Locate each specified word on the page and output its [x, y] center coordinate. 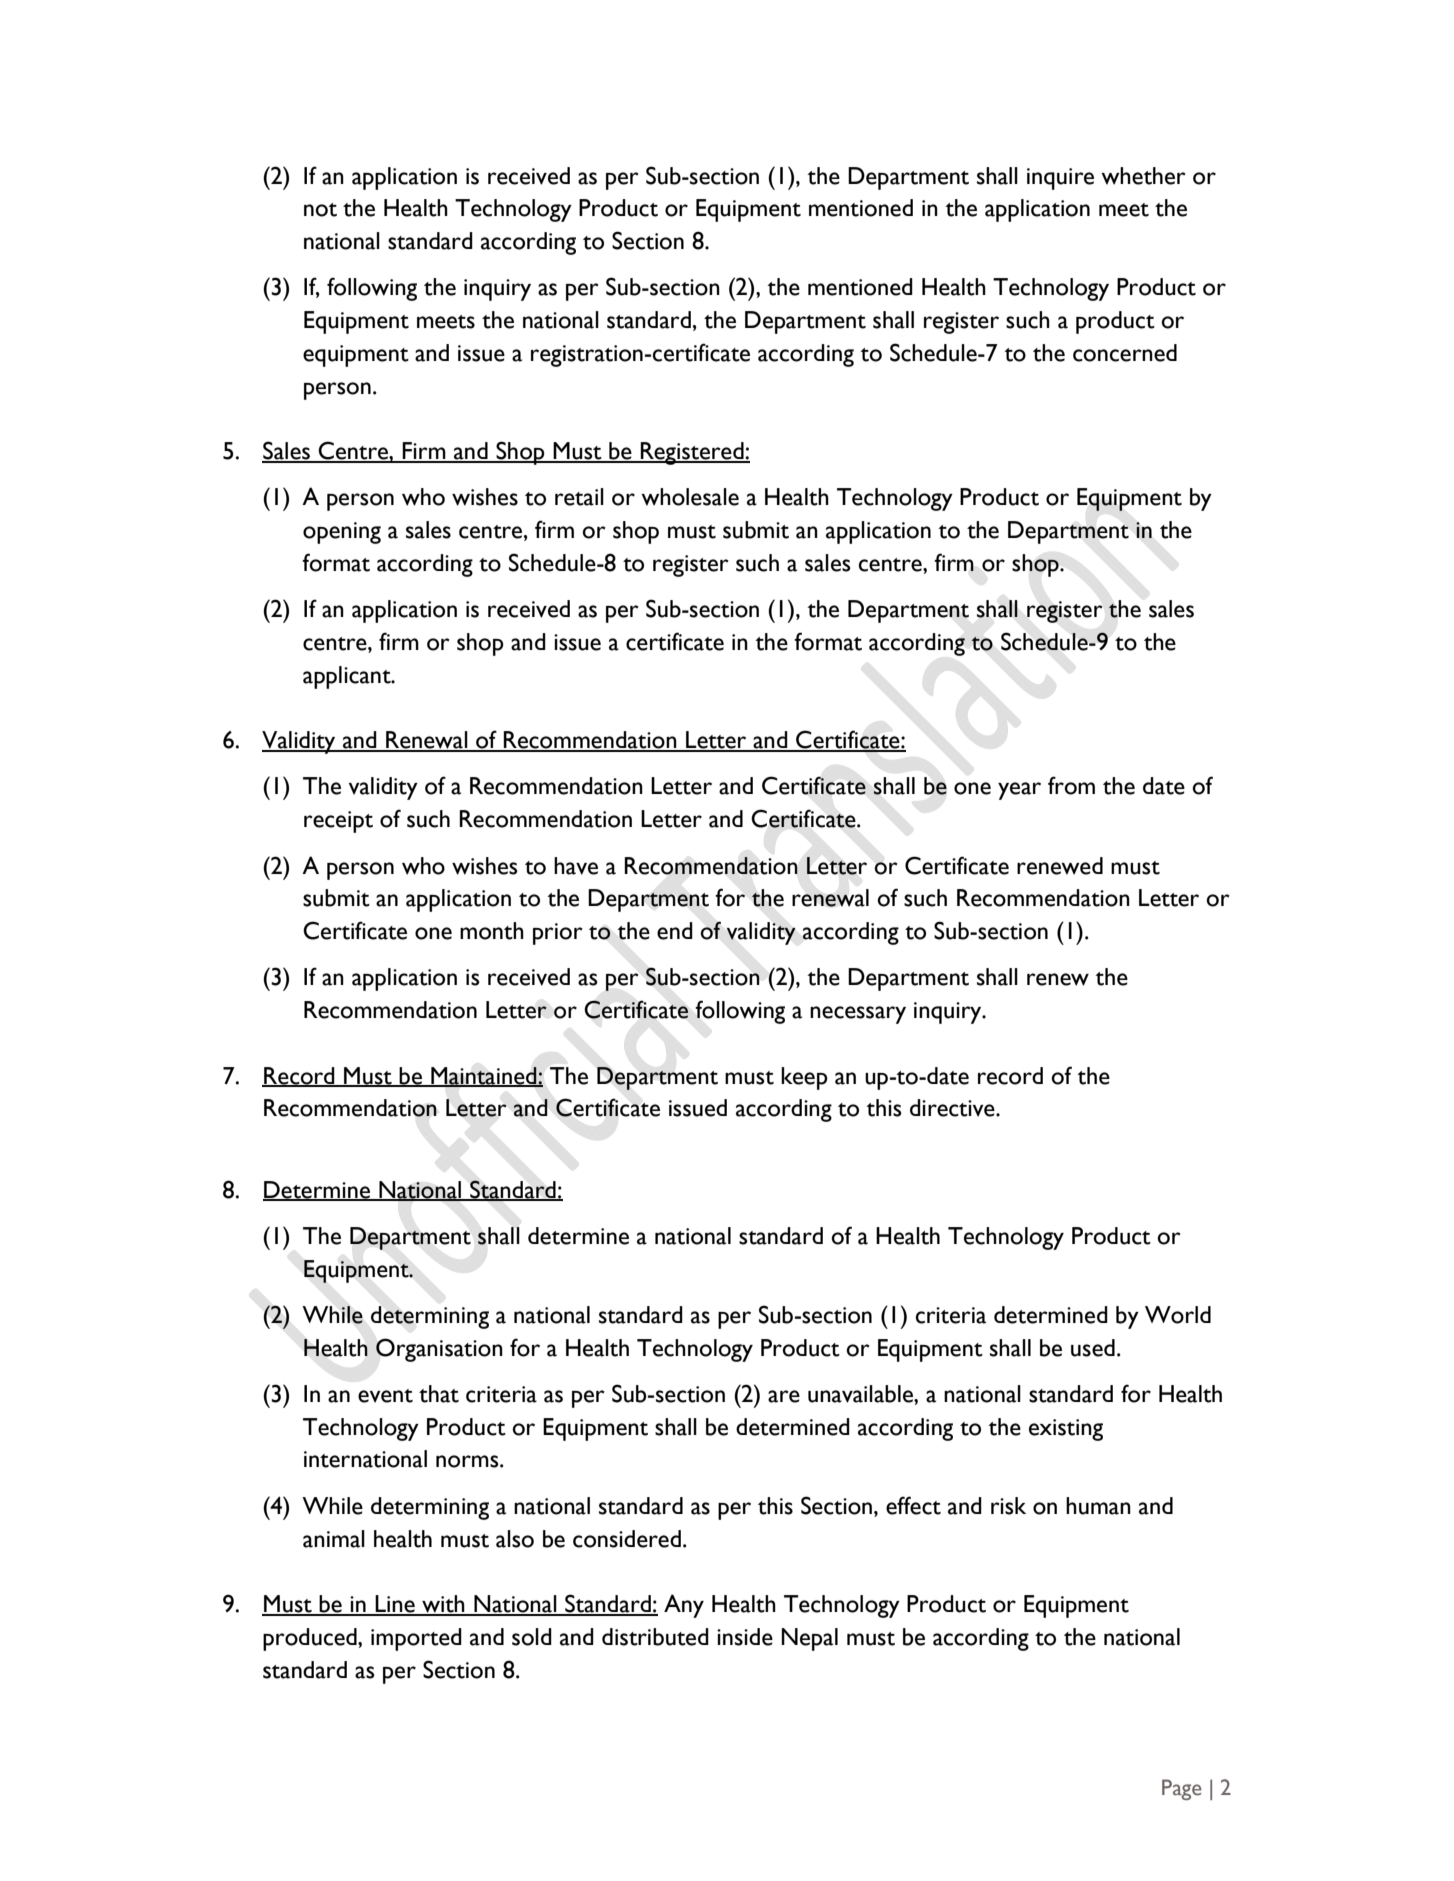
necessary [858, 1015]
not [320, 210]
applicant [348, 677]
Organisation [439, 1350]
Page [1182, 1789]
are [784, 1396]
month [492, 931]
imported [416, 1639]
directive [953, 1108]
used [1093, 1348]
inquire [1060, 179]
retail [579, 497]
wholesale [690, 497]
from [1071, 785]
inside [745, 1637]
